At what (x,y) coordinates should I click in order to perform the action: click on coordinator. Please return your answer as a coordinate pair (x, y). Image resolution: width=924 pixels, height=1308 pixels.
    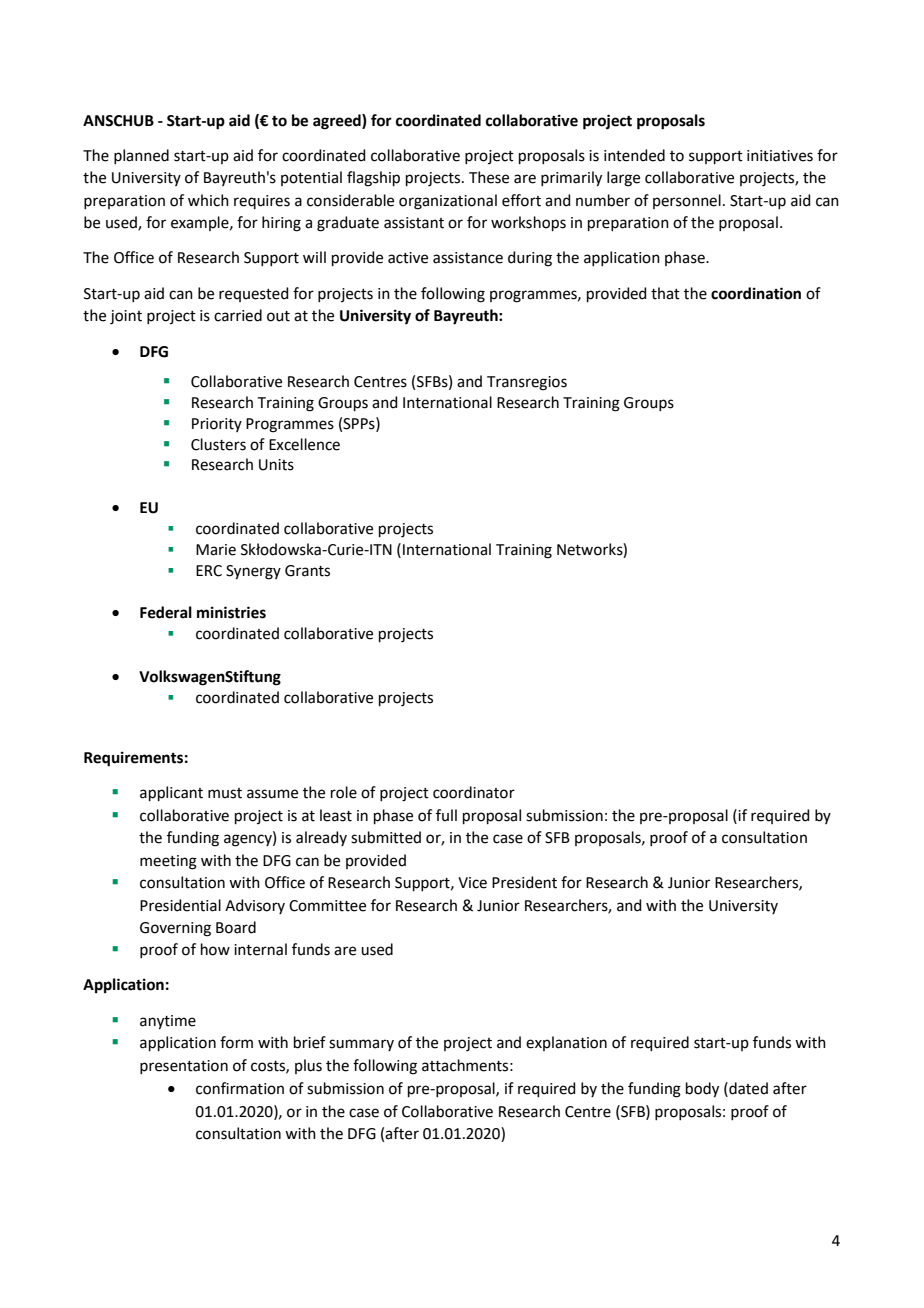
    Looking at the image, I should click on (474, 792).
